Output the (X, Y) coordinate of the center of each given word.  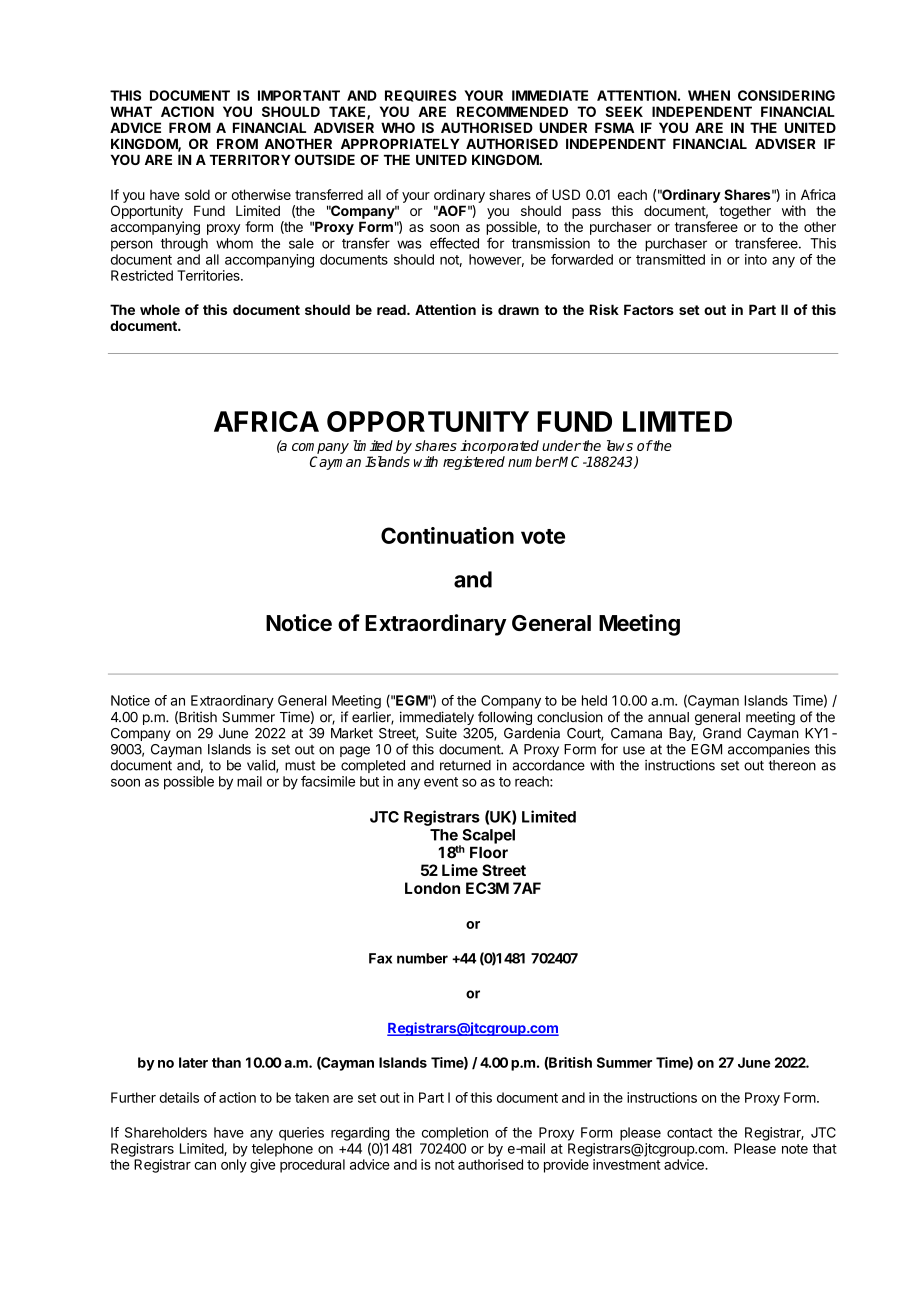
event (441, 782)
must (300, 766)
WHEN (709, 95)
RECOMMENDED (512, 111)
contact (690, 1133)
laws (620, 445)
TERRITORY (250, 159)
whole (160, 309)
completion (455, 1134)
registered (474, 463)
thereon (792, 765)
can (205, 1166)
